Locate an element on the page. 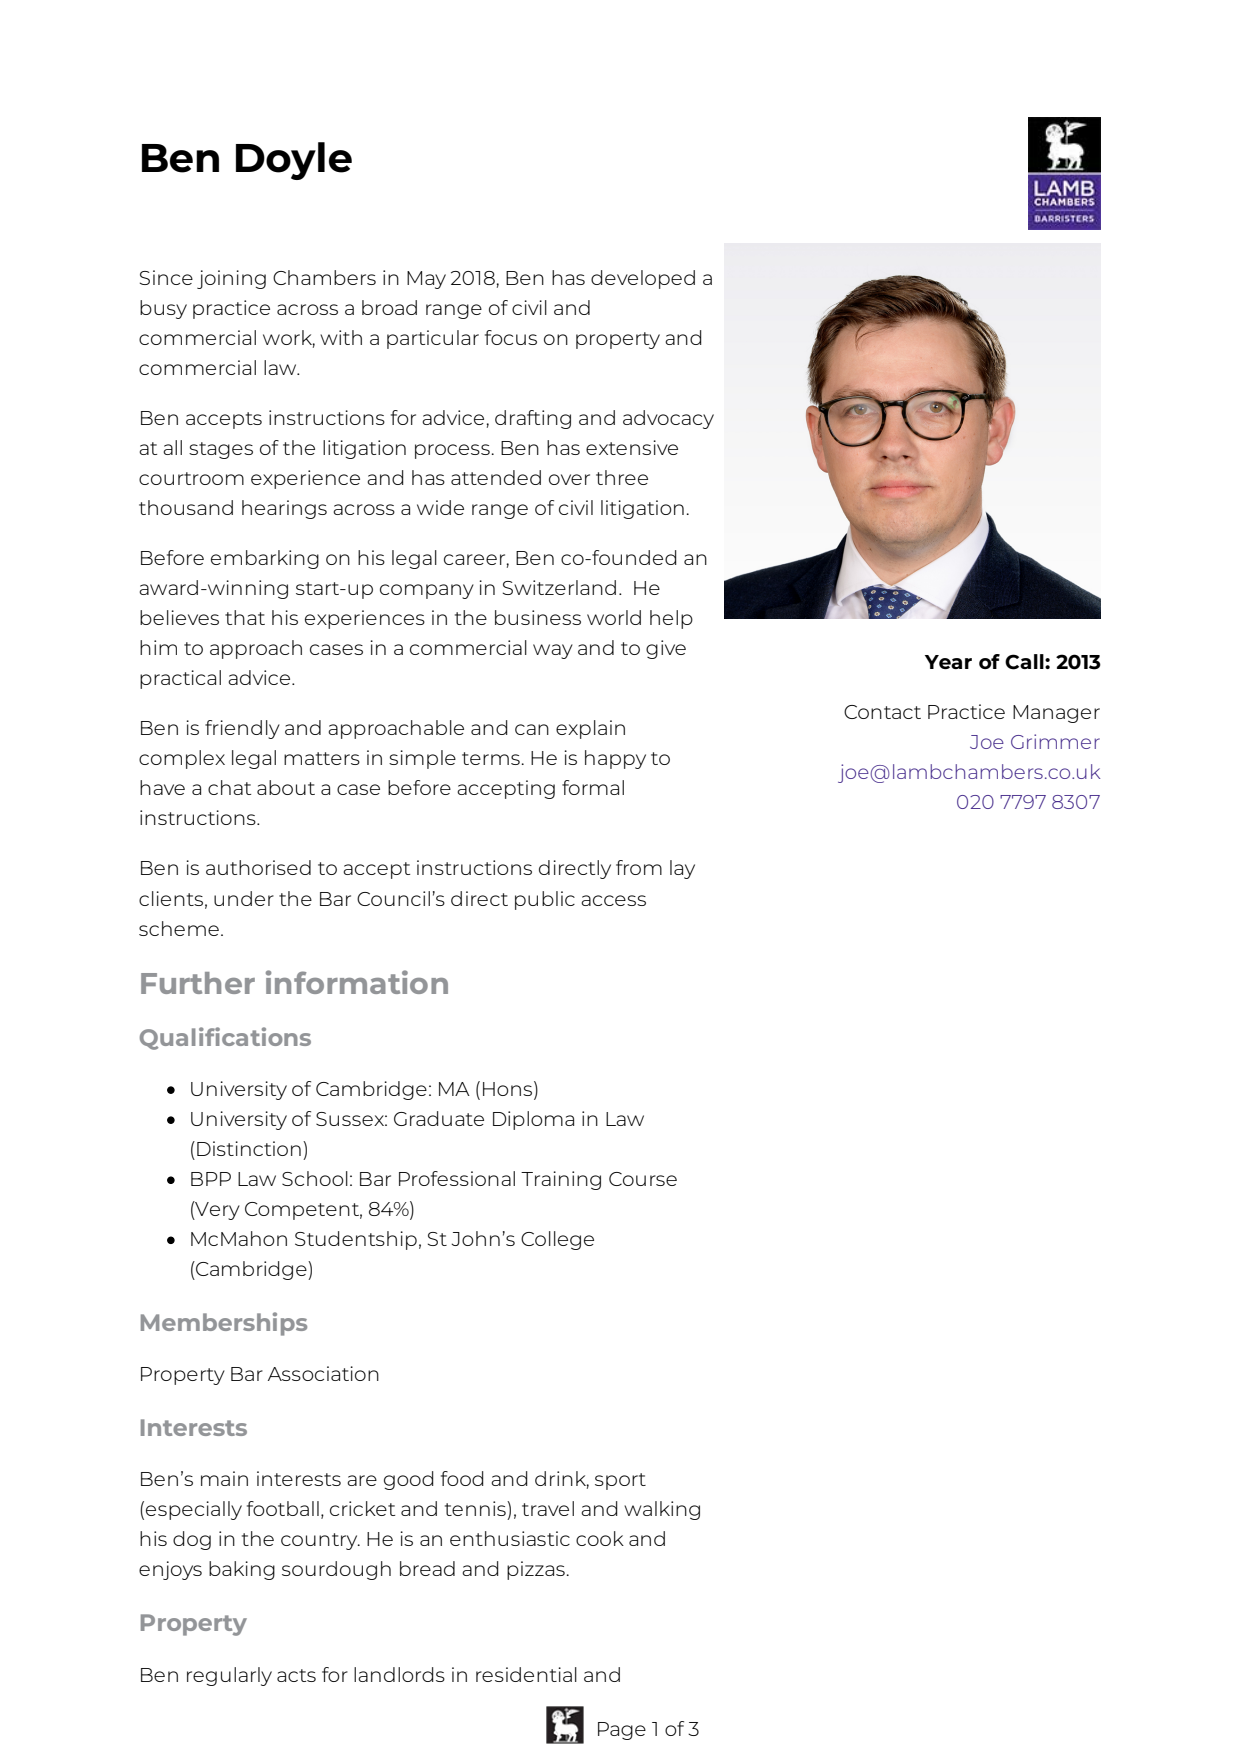 This image has height=1756, width=1241. world is located at coordinates (614, 617).
